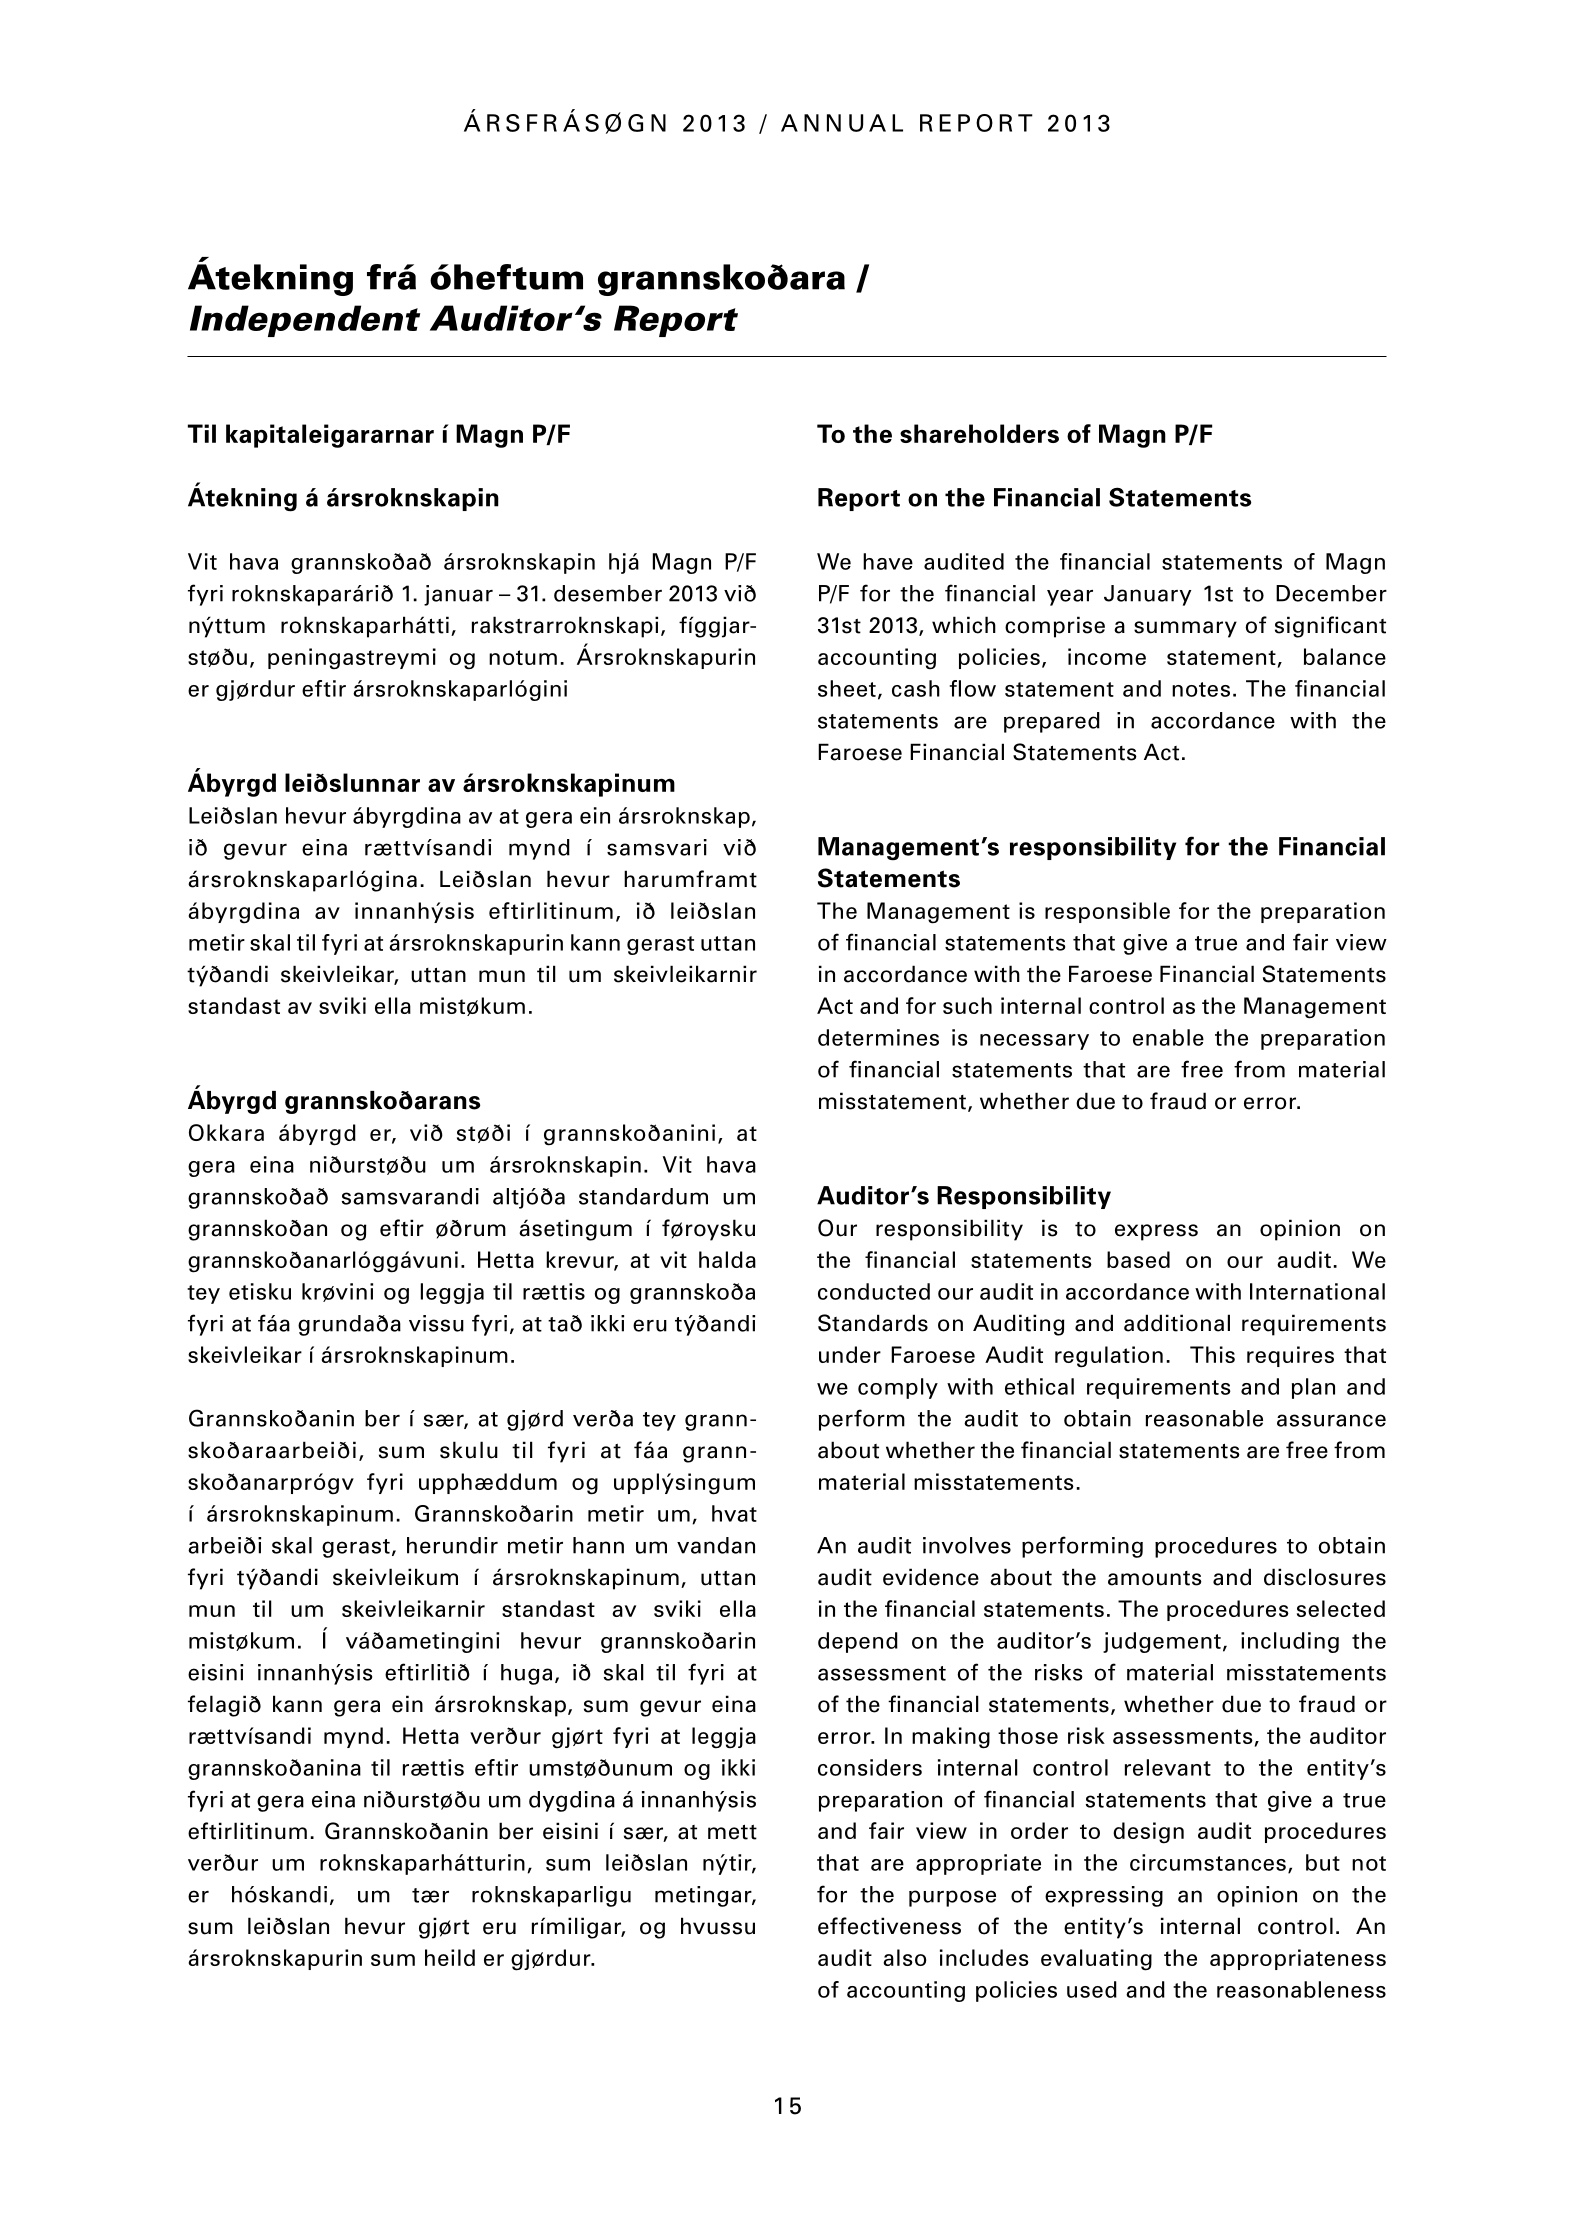 Image resolution: width=1574 pixels, height=2226 pixels. I want to click on have, so click(888, 561).
